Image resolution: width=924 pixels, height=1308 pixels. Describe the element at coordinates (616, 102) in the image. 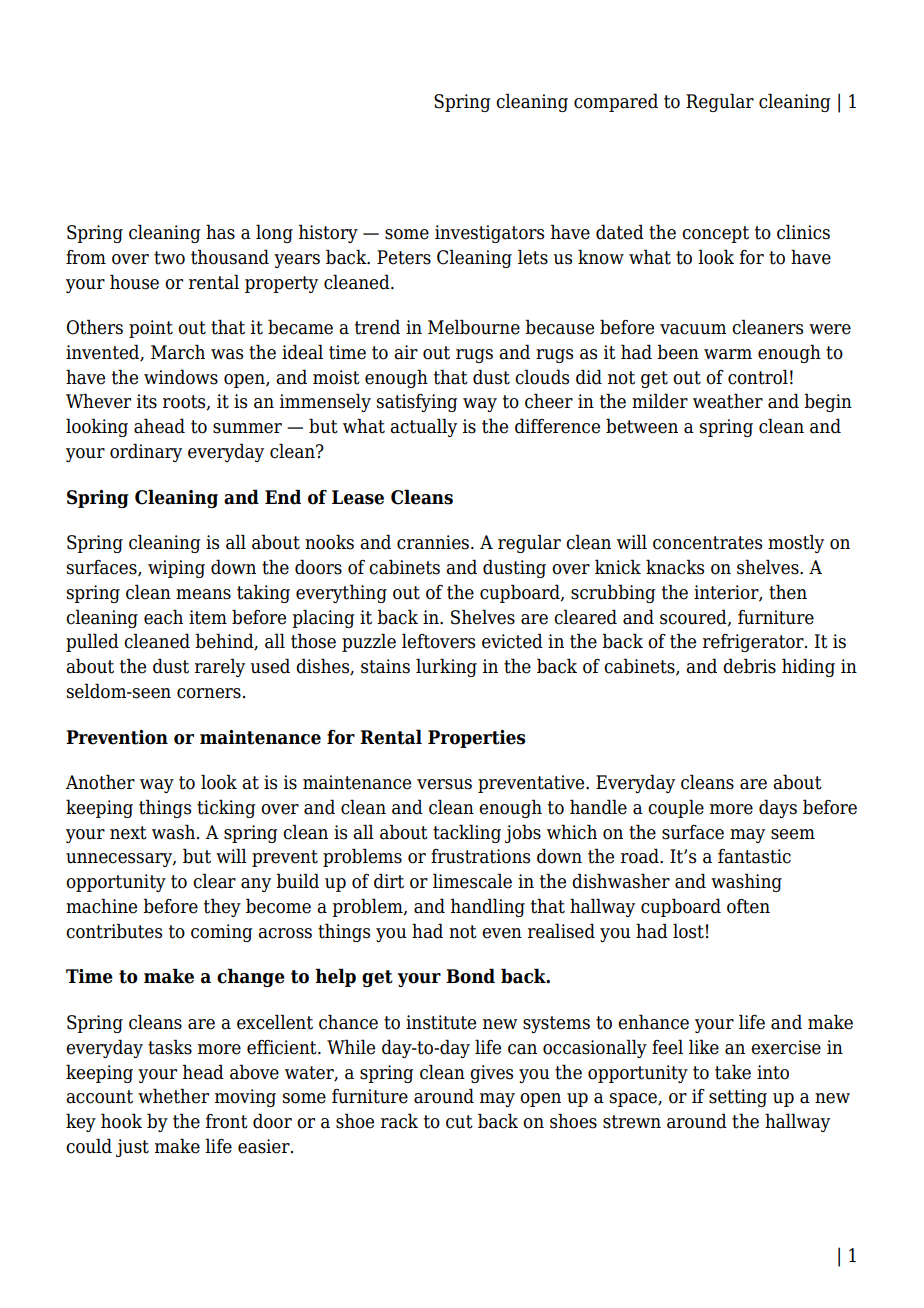

I see `compared` at that location.
